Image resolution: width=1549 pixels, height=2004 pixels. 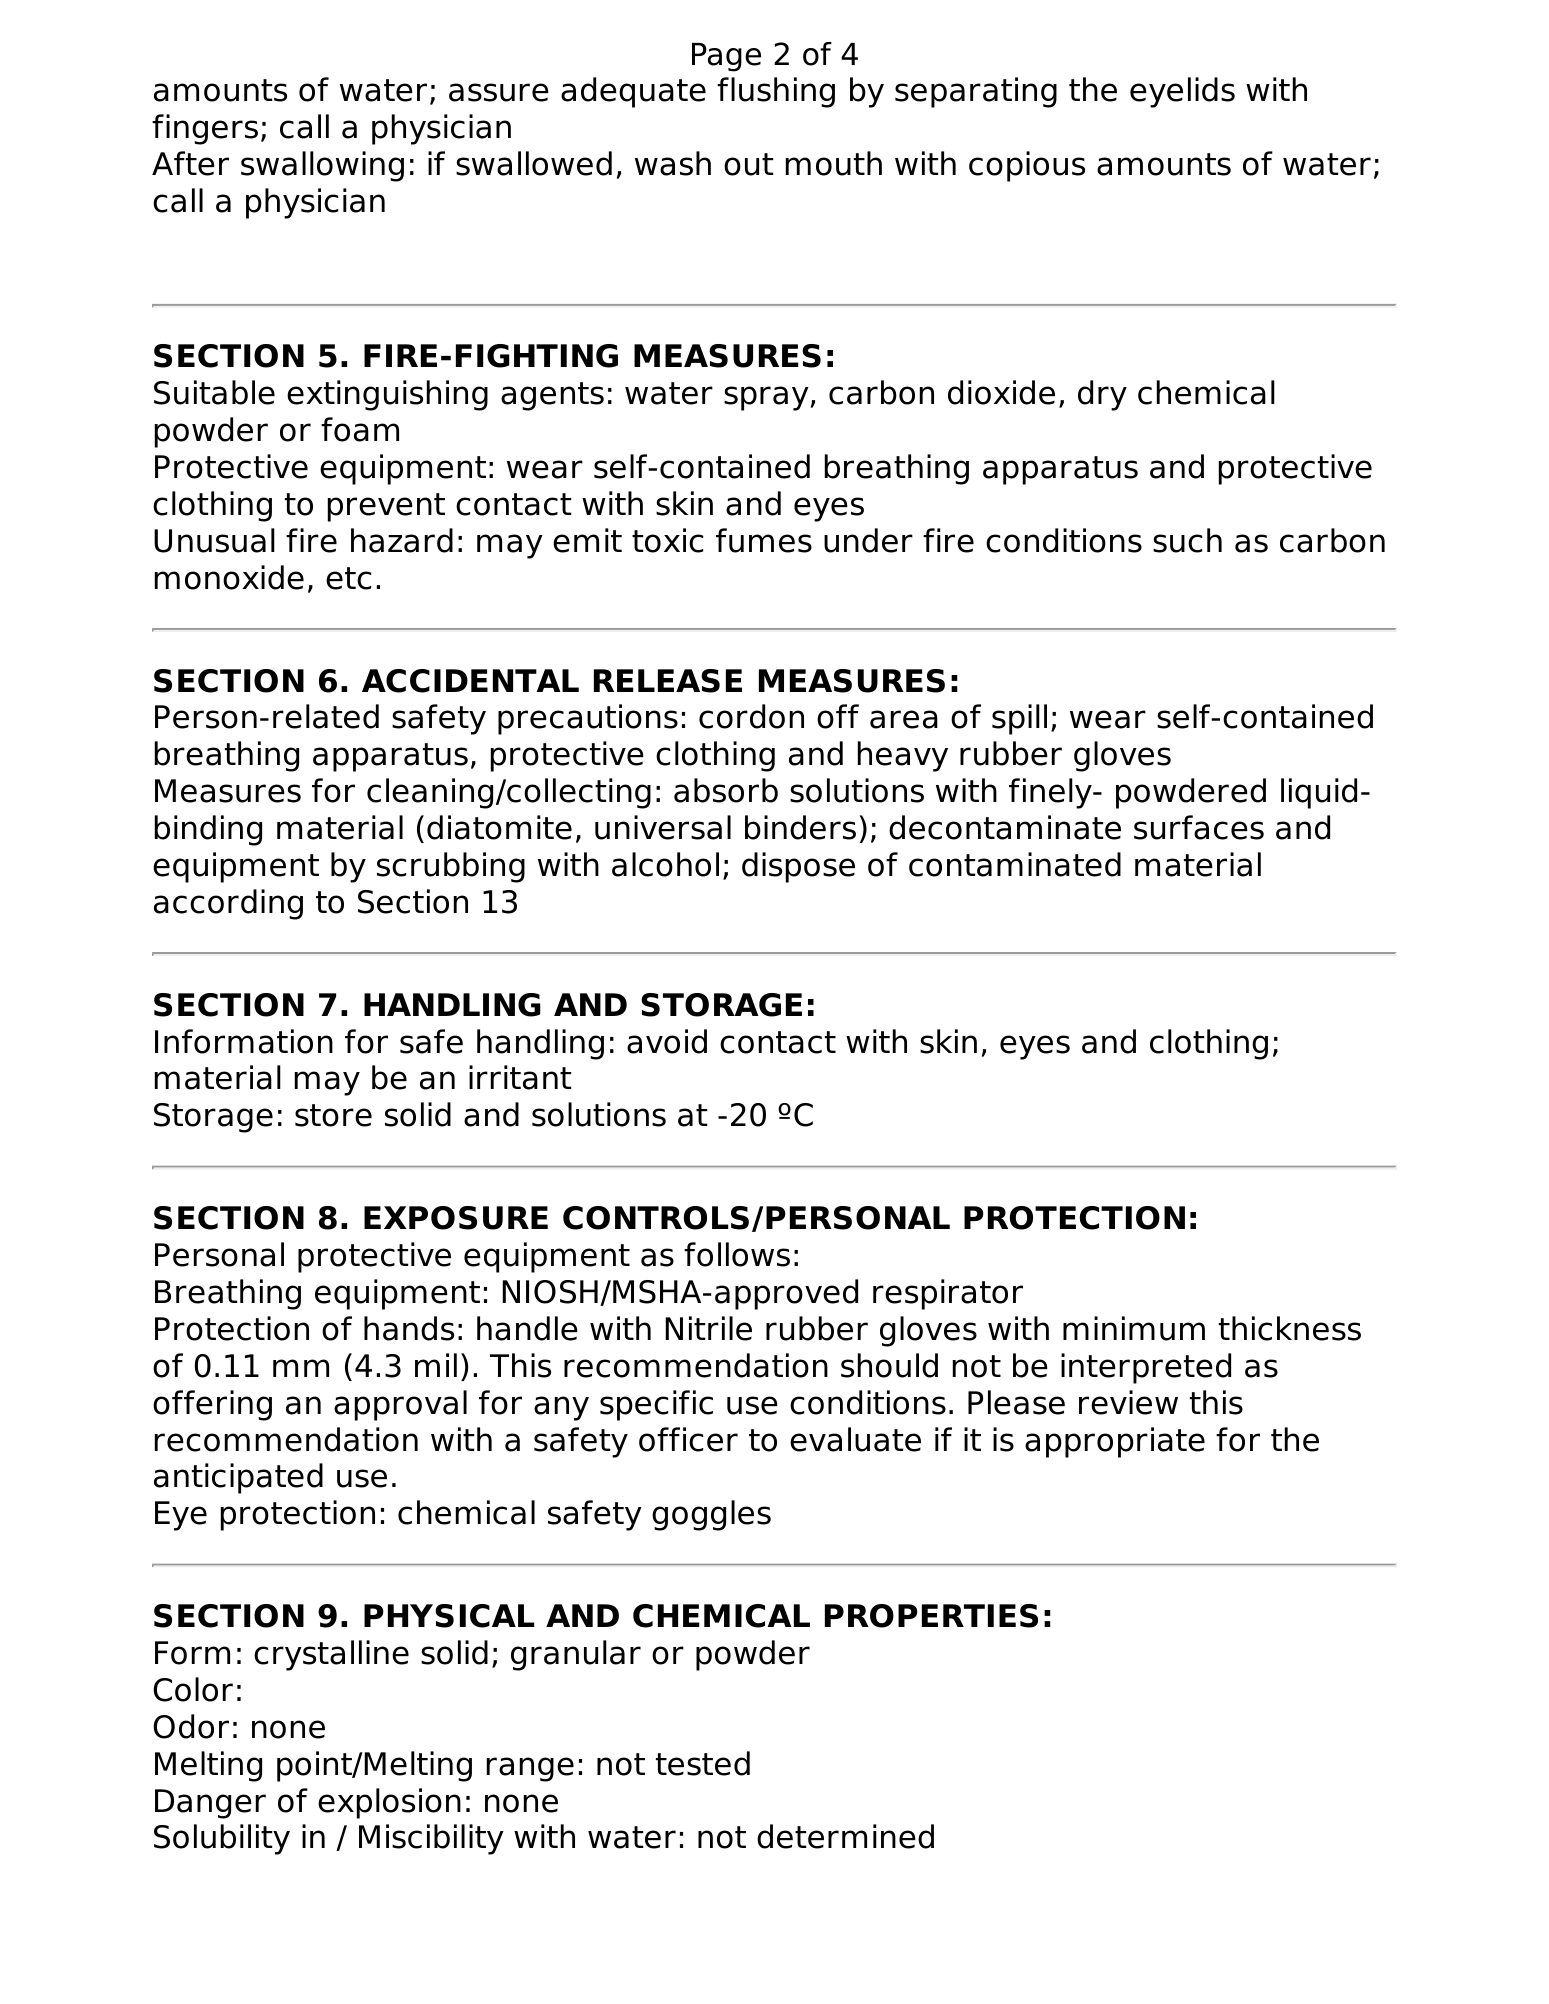 I want to click on swallowing, so click(x=322, y=166).
